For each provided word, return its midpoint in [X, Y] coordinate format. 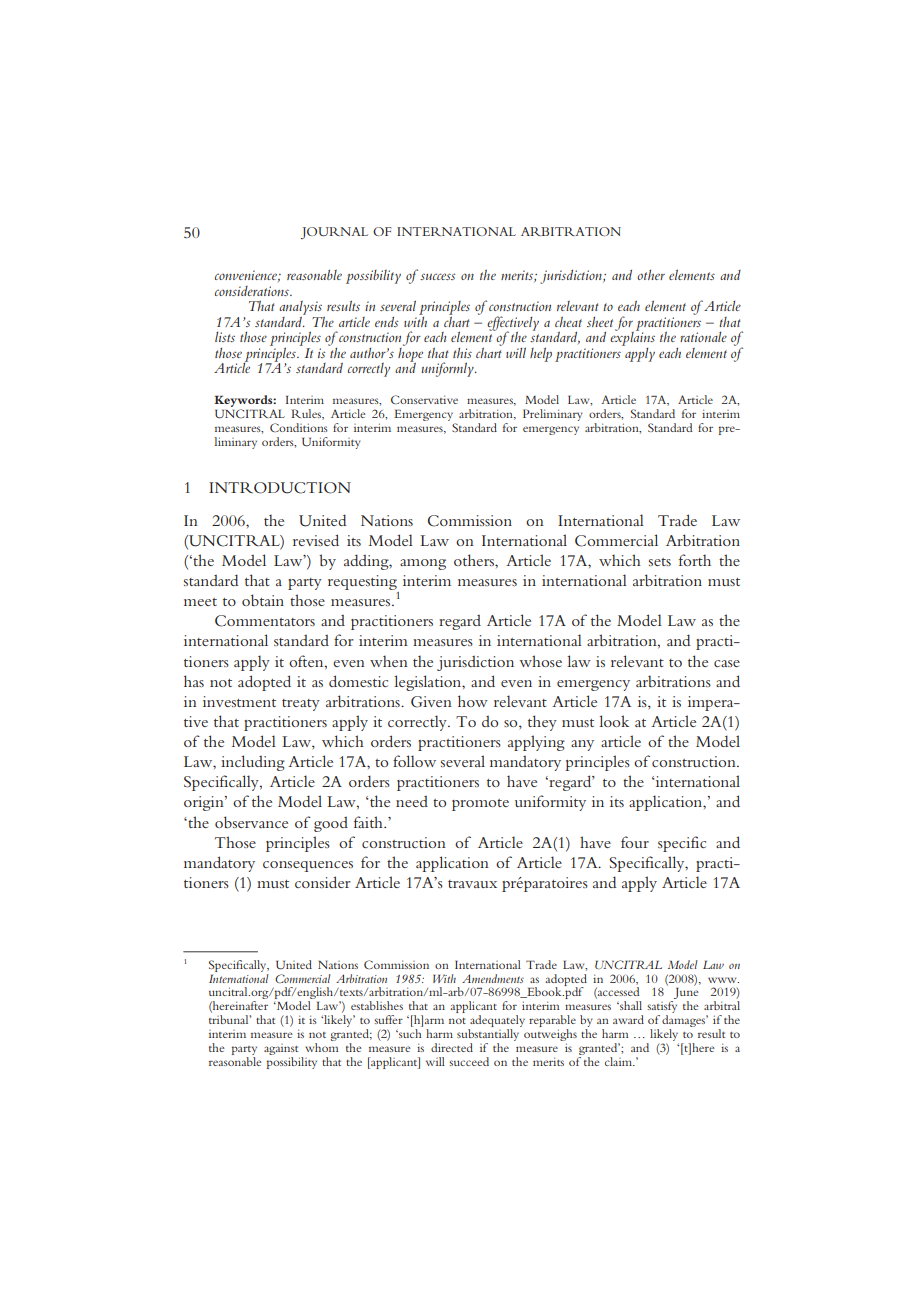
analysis [302, 309]
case [727, 663]
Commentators [265, 621]
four [635, 842]
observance [251, 822]
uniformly [448, 369]
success [437, 276]
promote [480, 805]
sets [660, 562]
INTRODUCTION [280, 488]
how [473, 701]
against [282, 1051]
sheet [600, 322]
